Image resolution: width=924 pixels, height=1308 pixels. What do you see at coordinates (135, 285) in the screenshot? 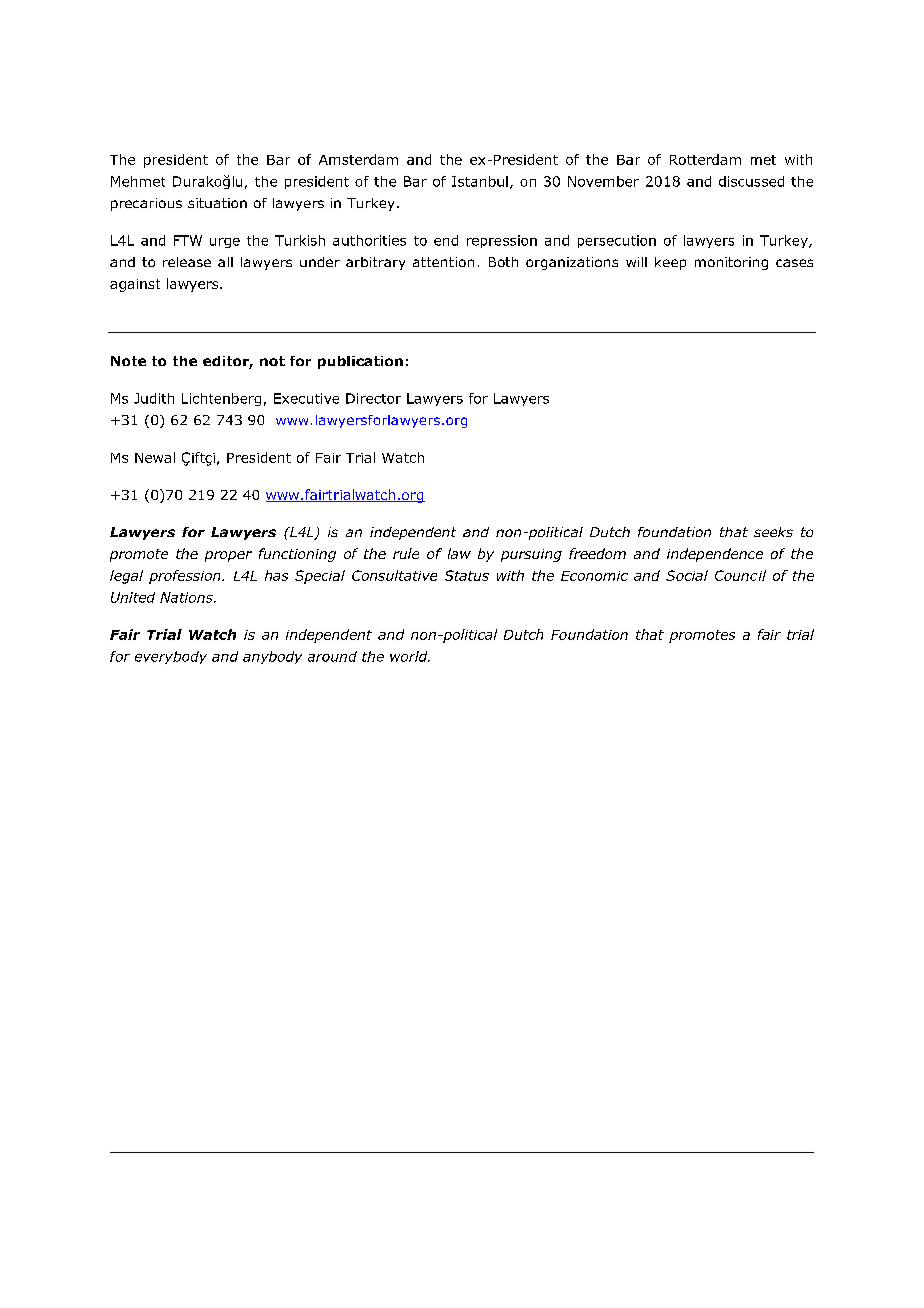
I see `against` at bounding box center [135, 285].
